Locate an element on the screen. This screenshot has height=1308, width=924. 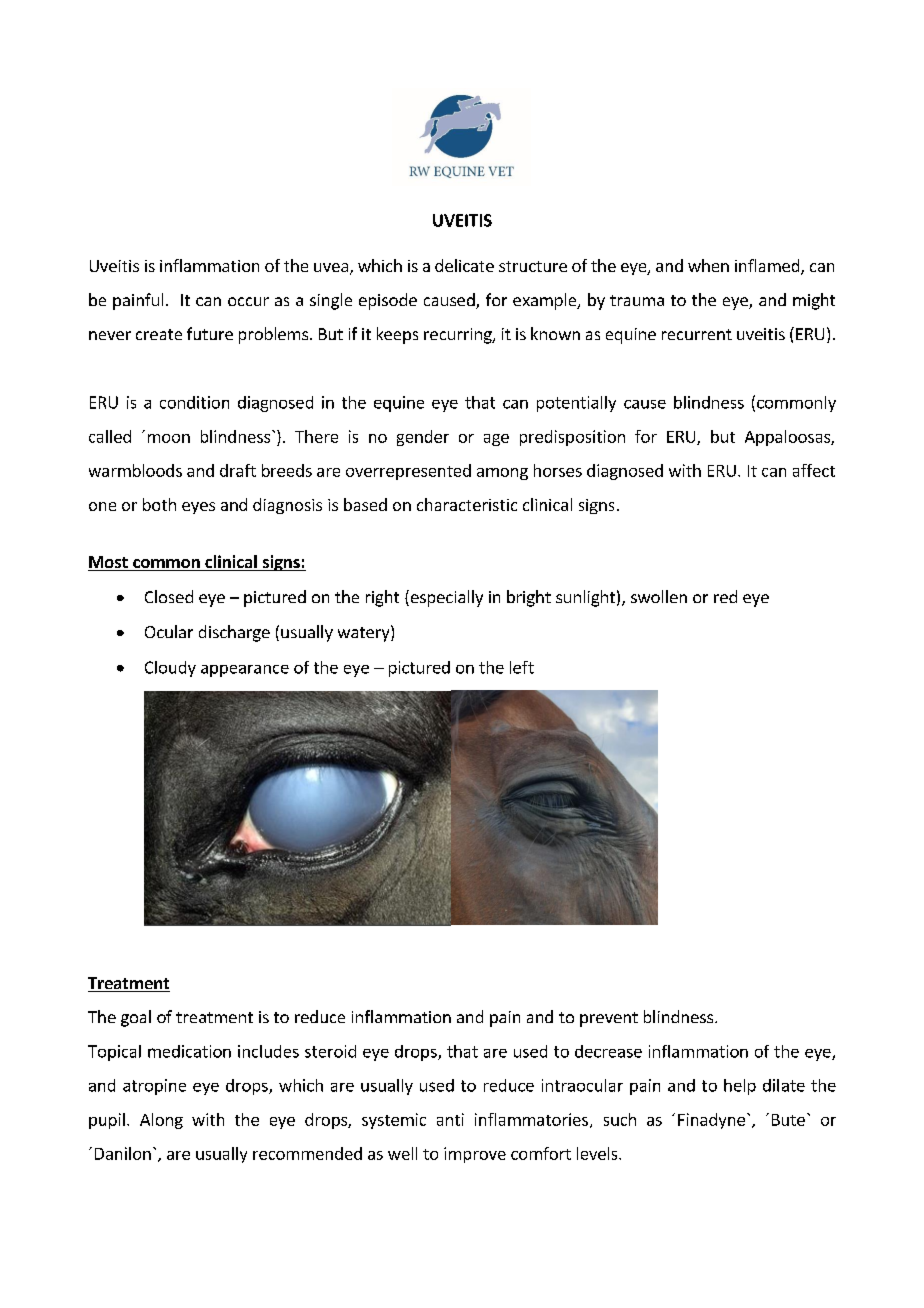
especially is located at coordinates (445, 598).
